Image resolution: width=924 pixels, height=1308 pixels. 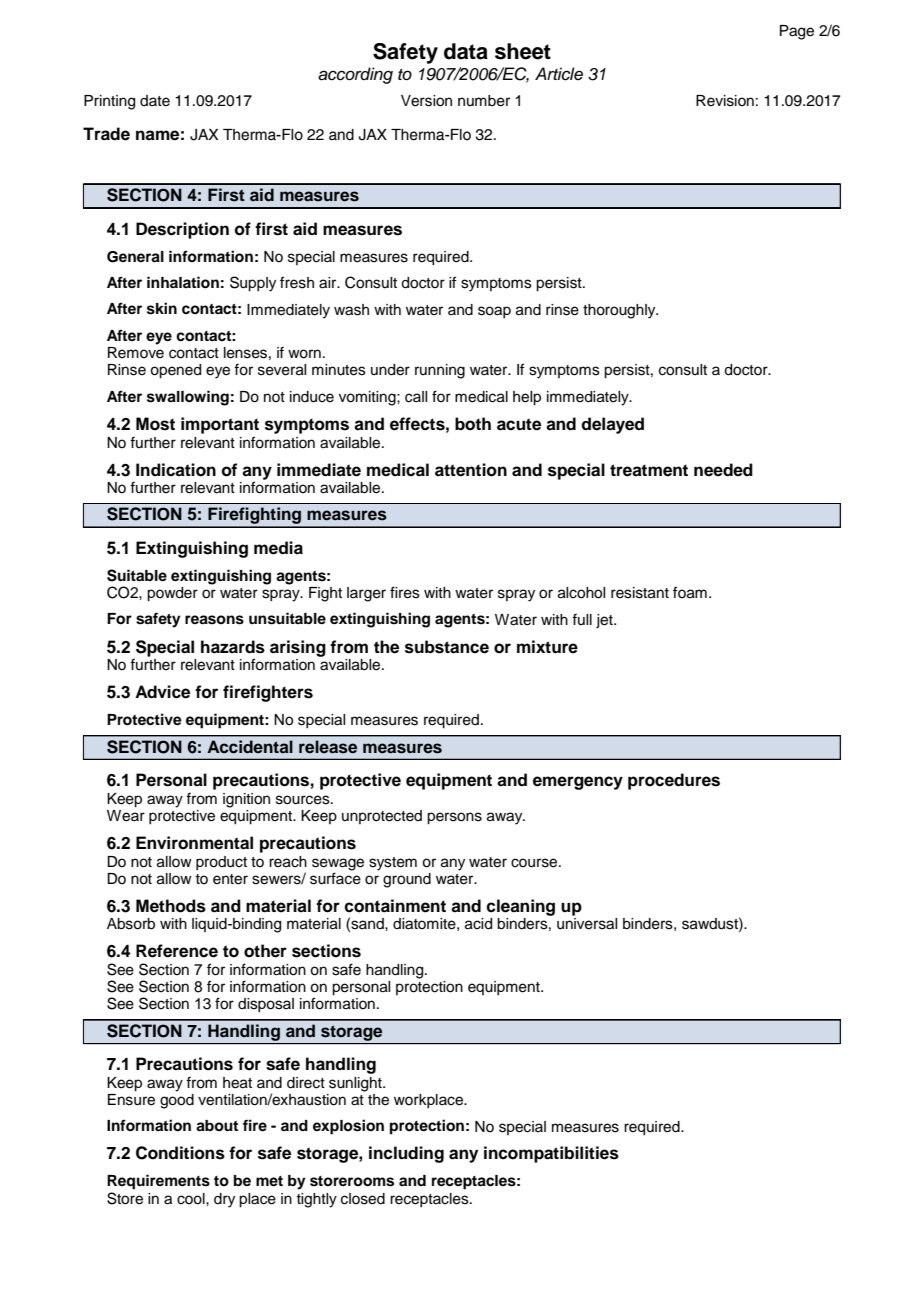 What do you see at coordinates (587, 924) in the screenshot?
I see `universal` at bounding box center [587, 924].
